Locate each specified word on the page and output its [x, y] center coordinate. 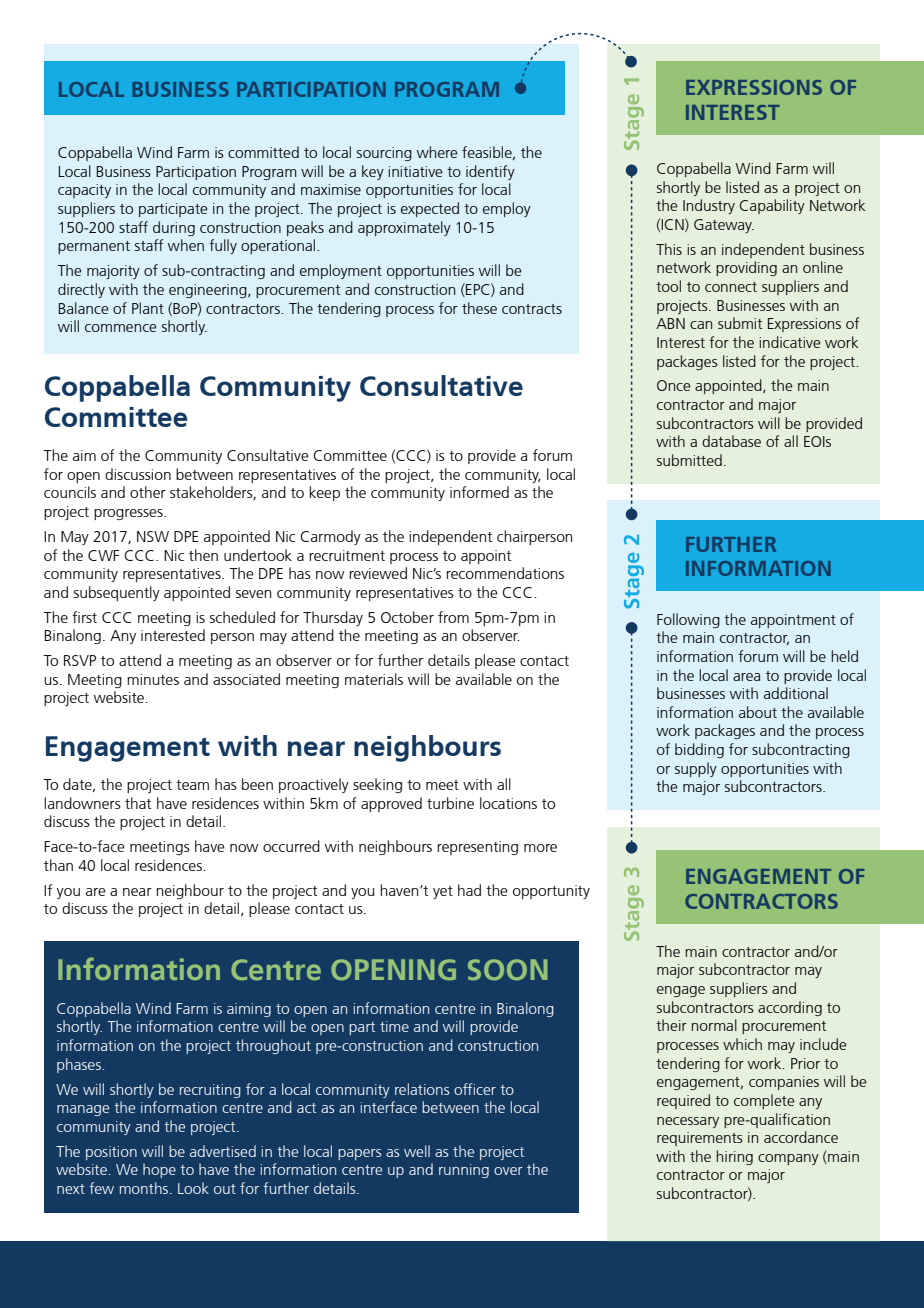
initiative [415, 171]
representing [477, 848]
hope [159, 1170]
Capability [772, 206]
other [148, 492]
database [731, 441]
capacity [84, 191]
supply [696, 769]
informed [479, 492]
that [138, 803]
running [464, 1171]
